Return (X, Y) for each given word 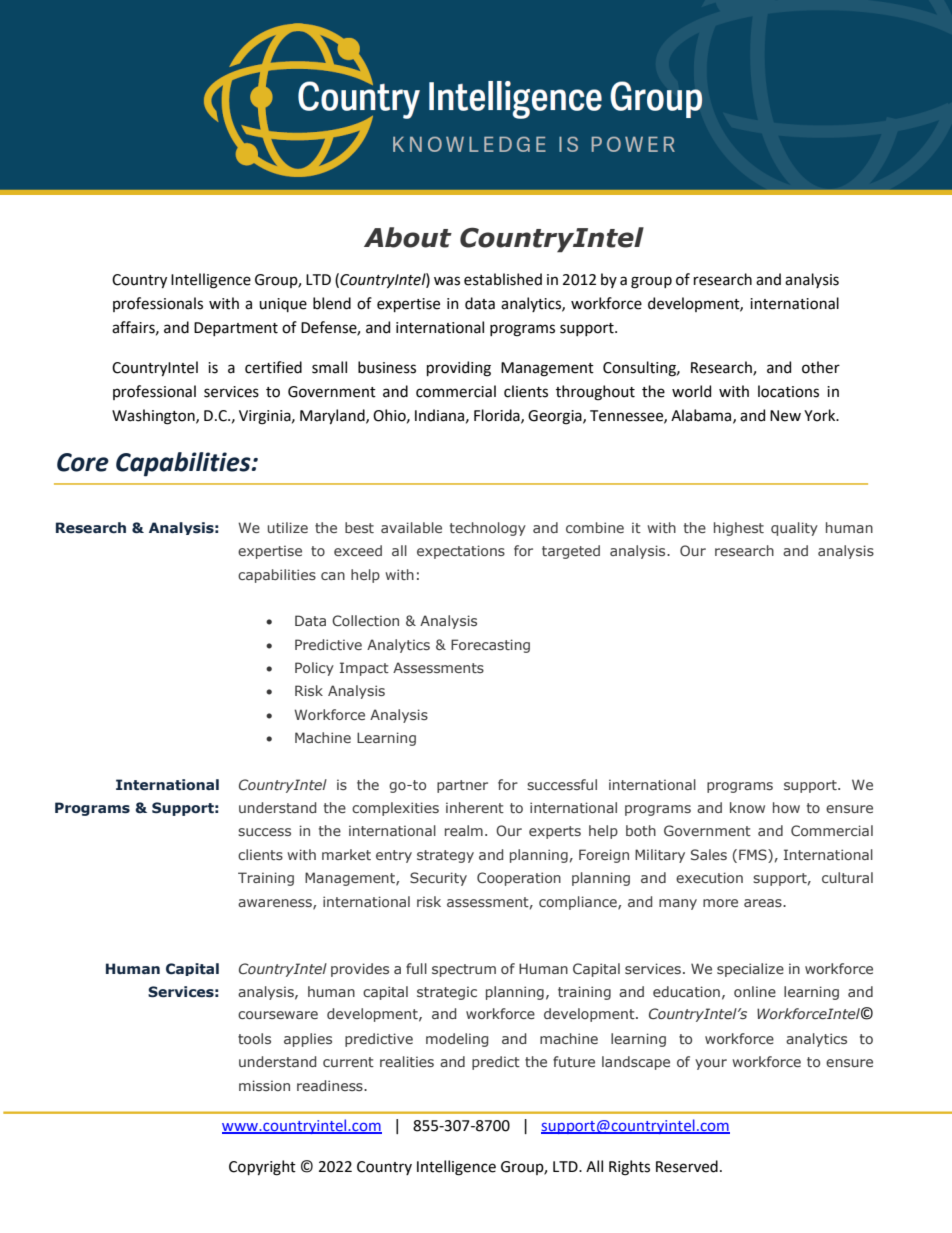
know (747, 807)
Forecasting (490, 646)
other (821, 367)
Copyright (262, 1168)
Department (236, 329)
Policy (314, 669)
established (503, 279)
